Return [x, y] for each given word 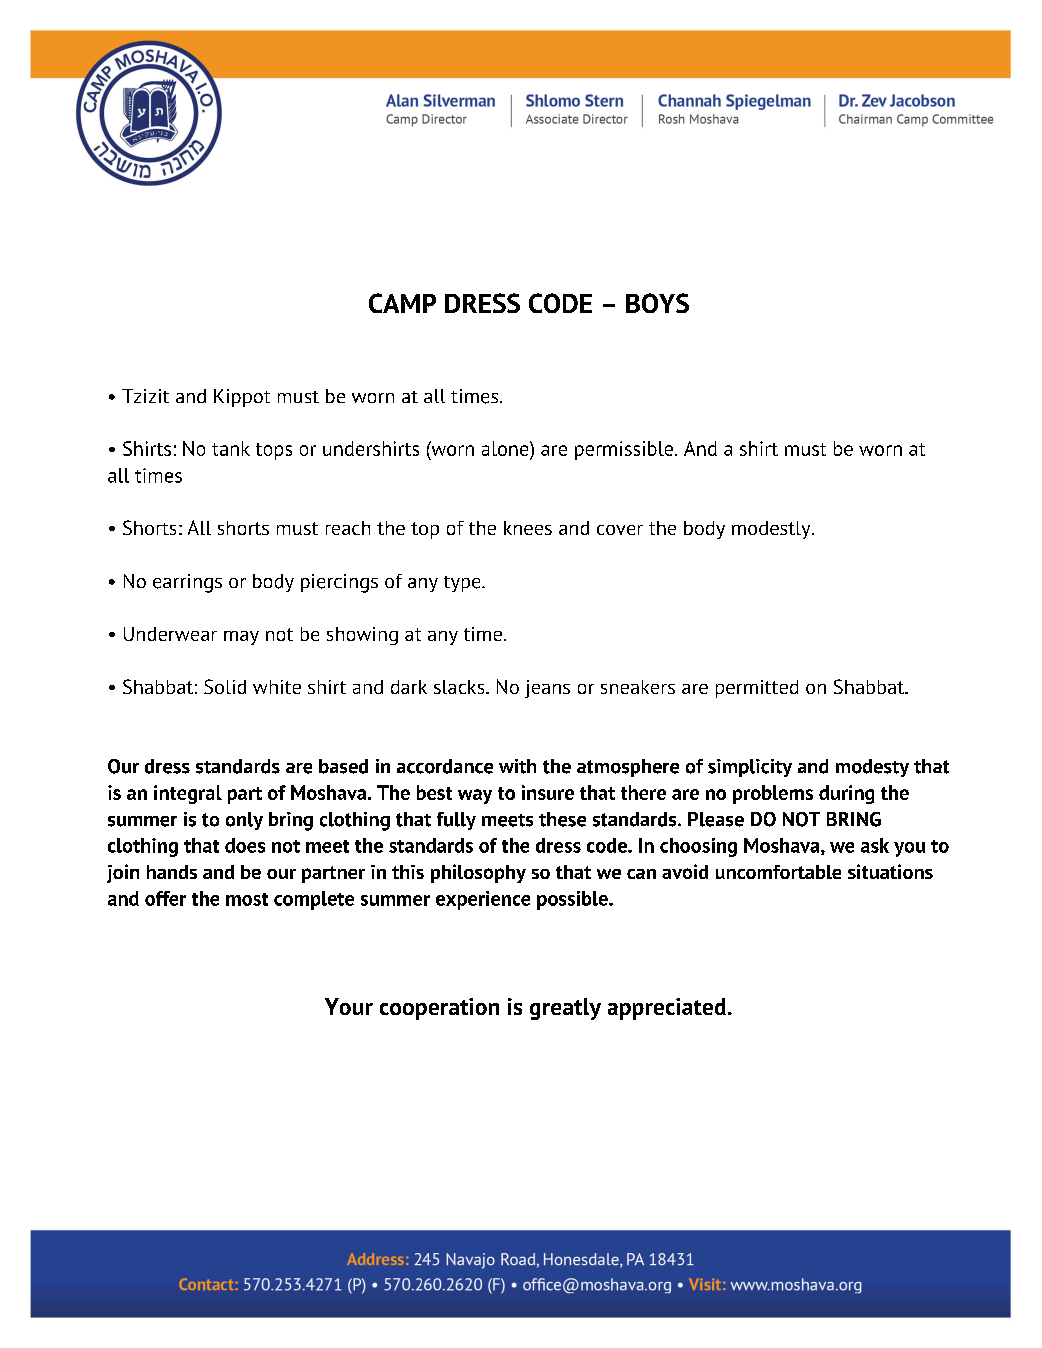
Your [349, 1006]
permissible [624, 450]
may [241, 638]
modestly [772, 530]
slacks [460, 687]
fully [456, 821]
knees [528, 528]
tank [231, 448]
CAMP [402, 303]
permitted [757, 689]
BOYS [657, 303]
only [244, 821]
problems [773, 794]
